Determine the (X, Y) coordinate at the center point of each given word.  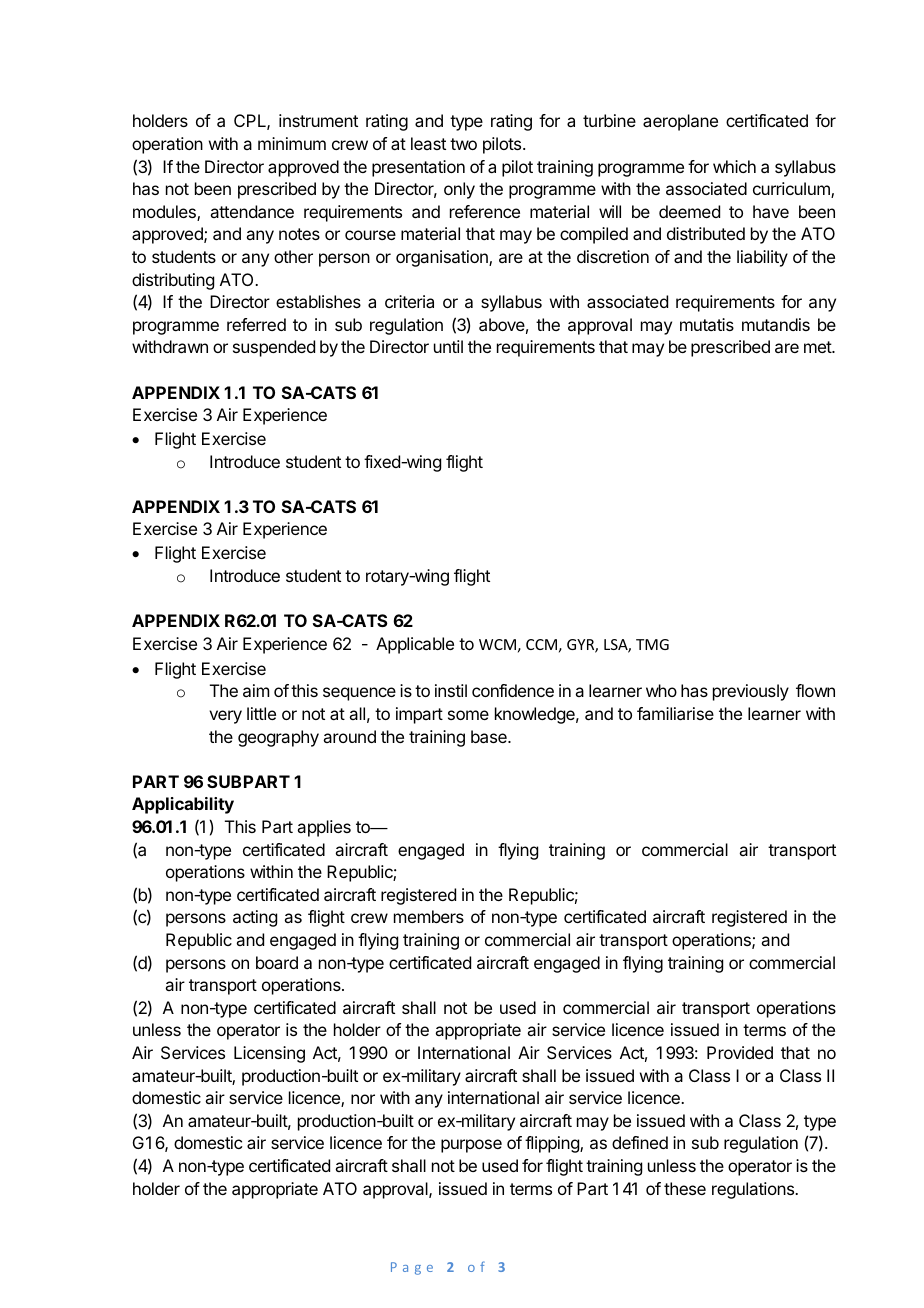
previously (751, 692)
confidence (513, 690)
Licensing (269, 1054)
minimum (292, 143)
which (734, 166)
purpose (471, 1146)
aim (256, 690)
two (463, 144)
